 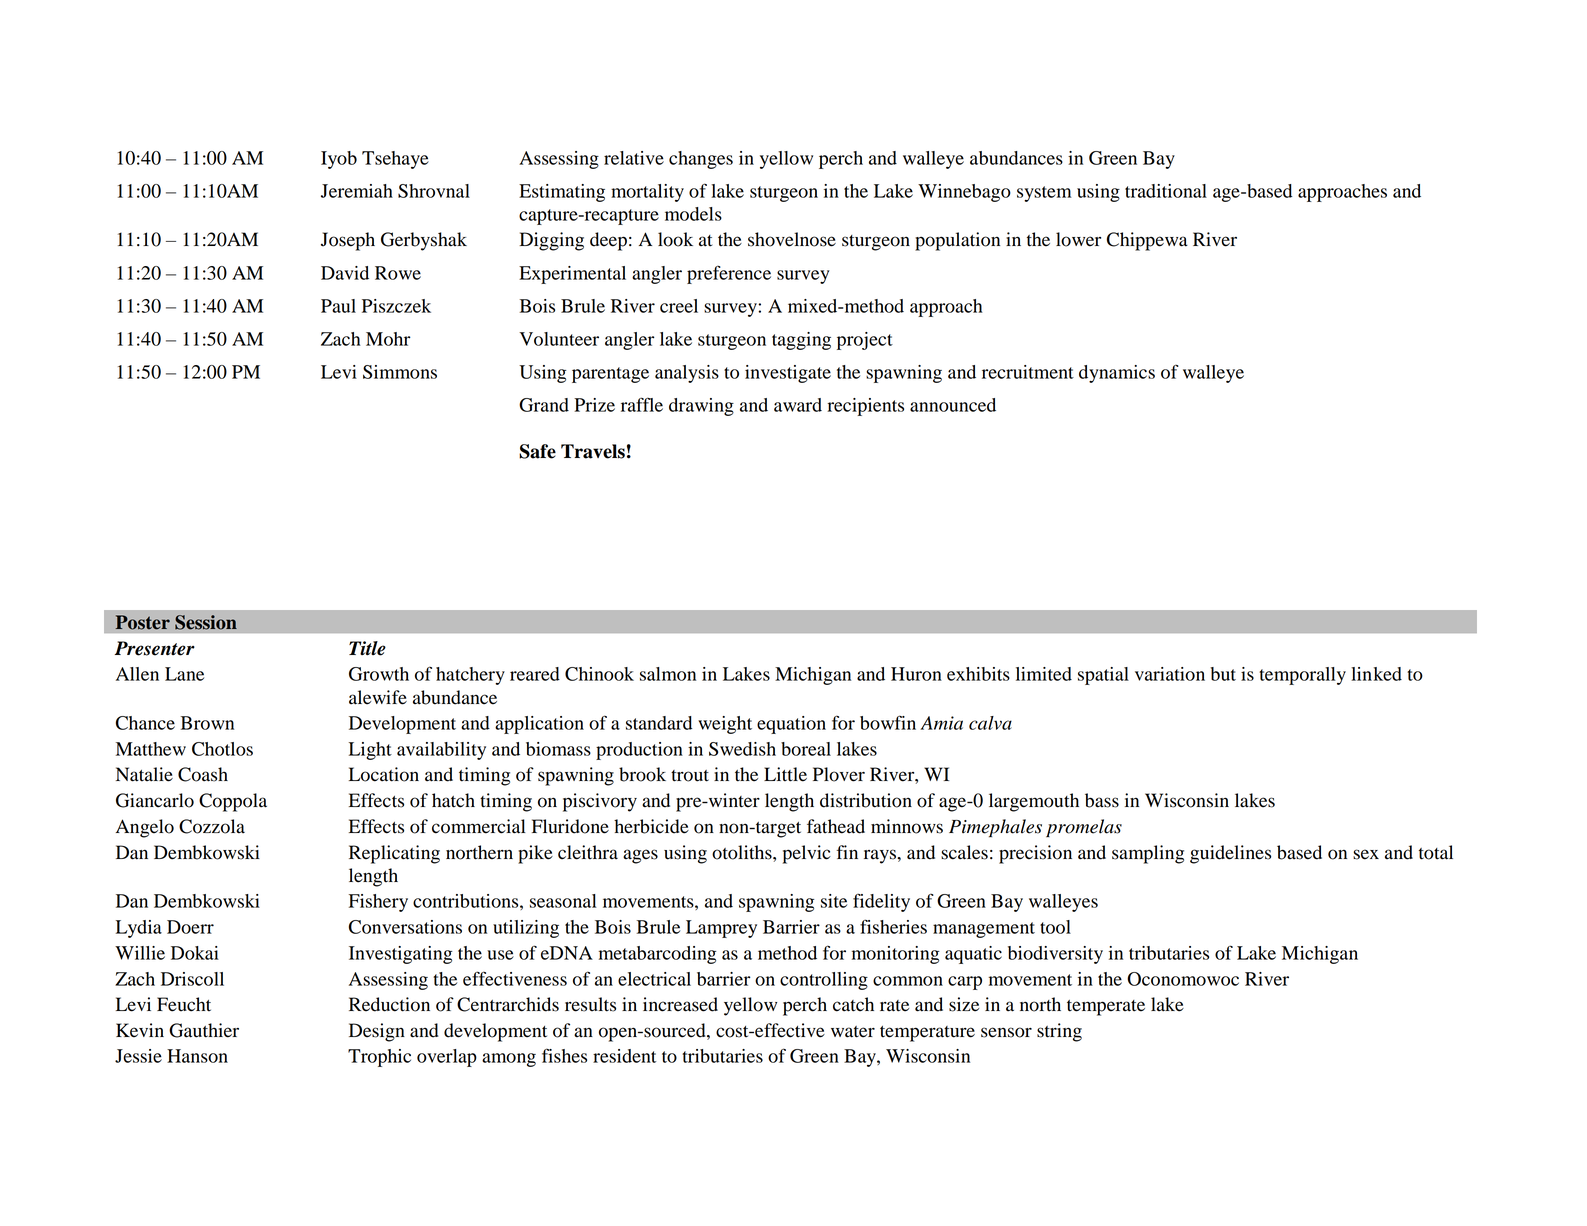 What do you see at coordinates (400, 372) in the image?
I see `Simmons` at bounding box center [400, 372].
